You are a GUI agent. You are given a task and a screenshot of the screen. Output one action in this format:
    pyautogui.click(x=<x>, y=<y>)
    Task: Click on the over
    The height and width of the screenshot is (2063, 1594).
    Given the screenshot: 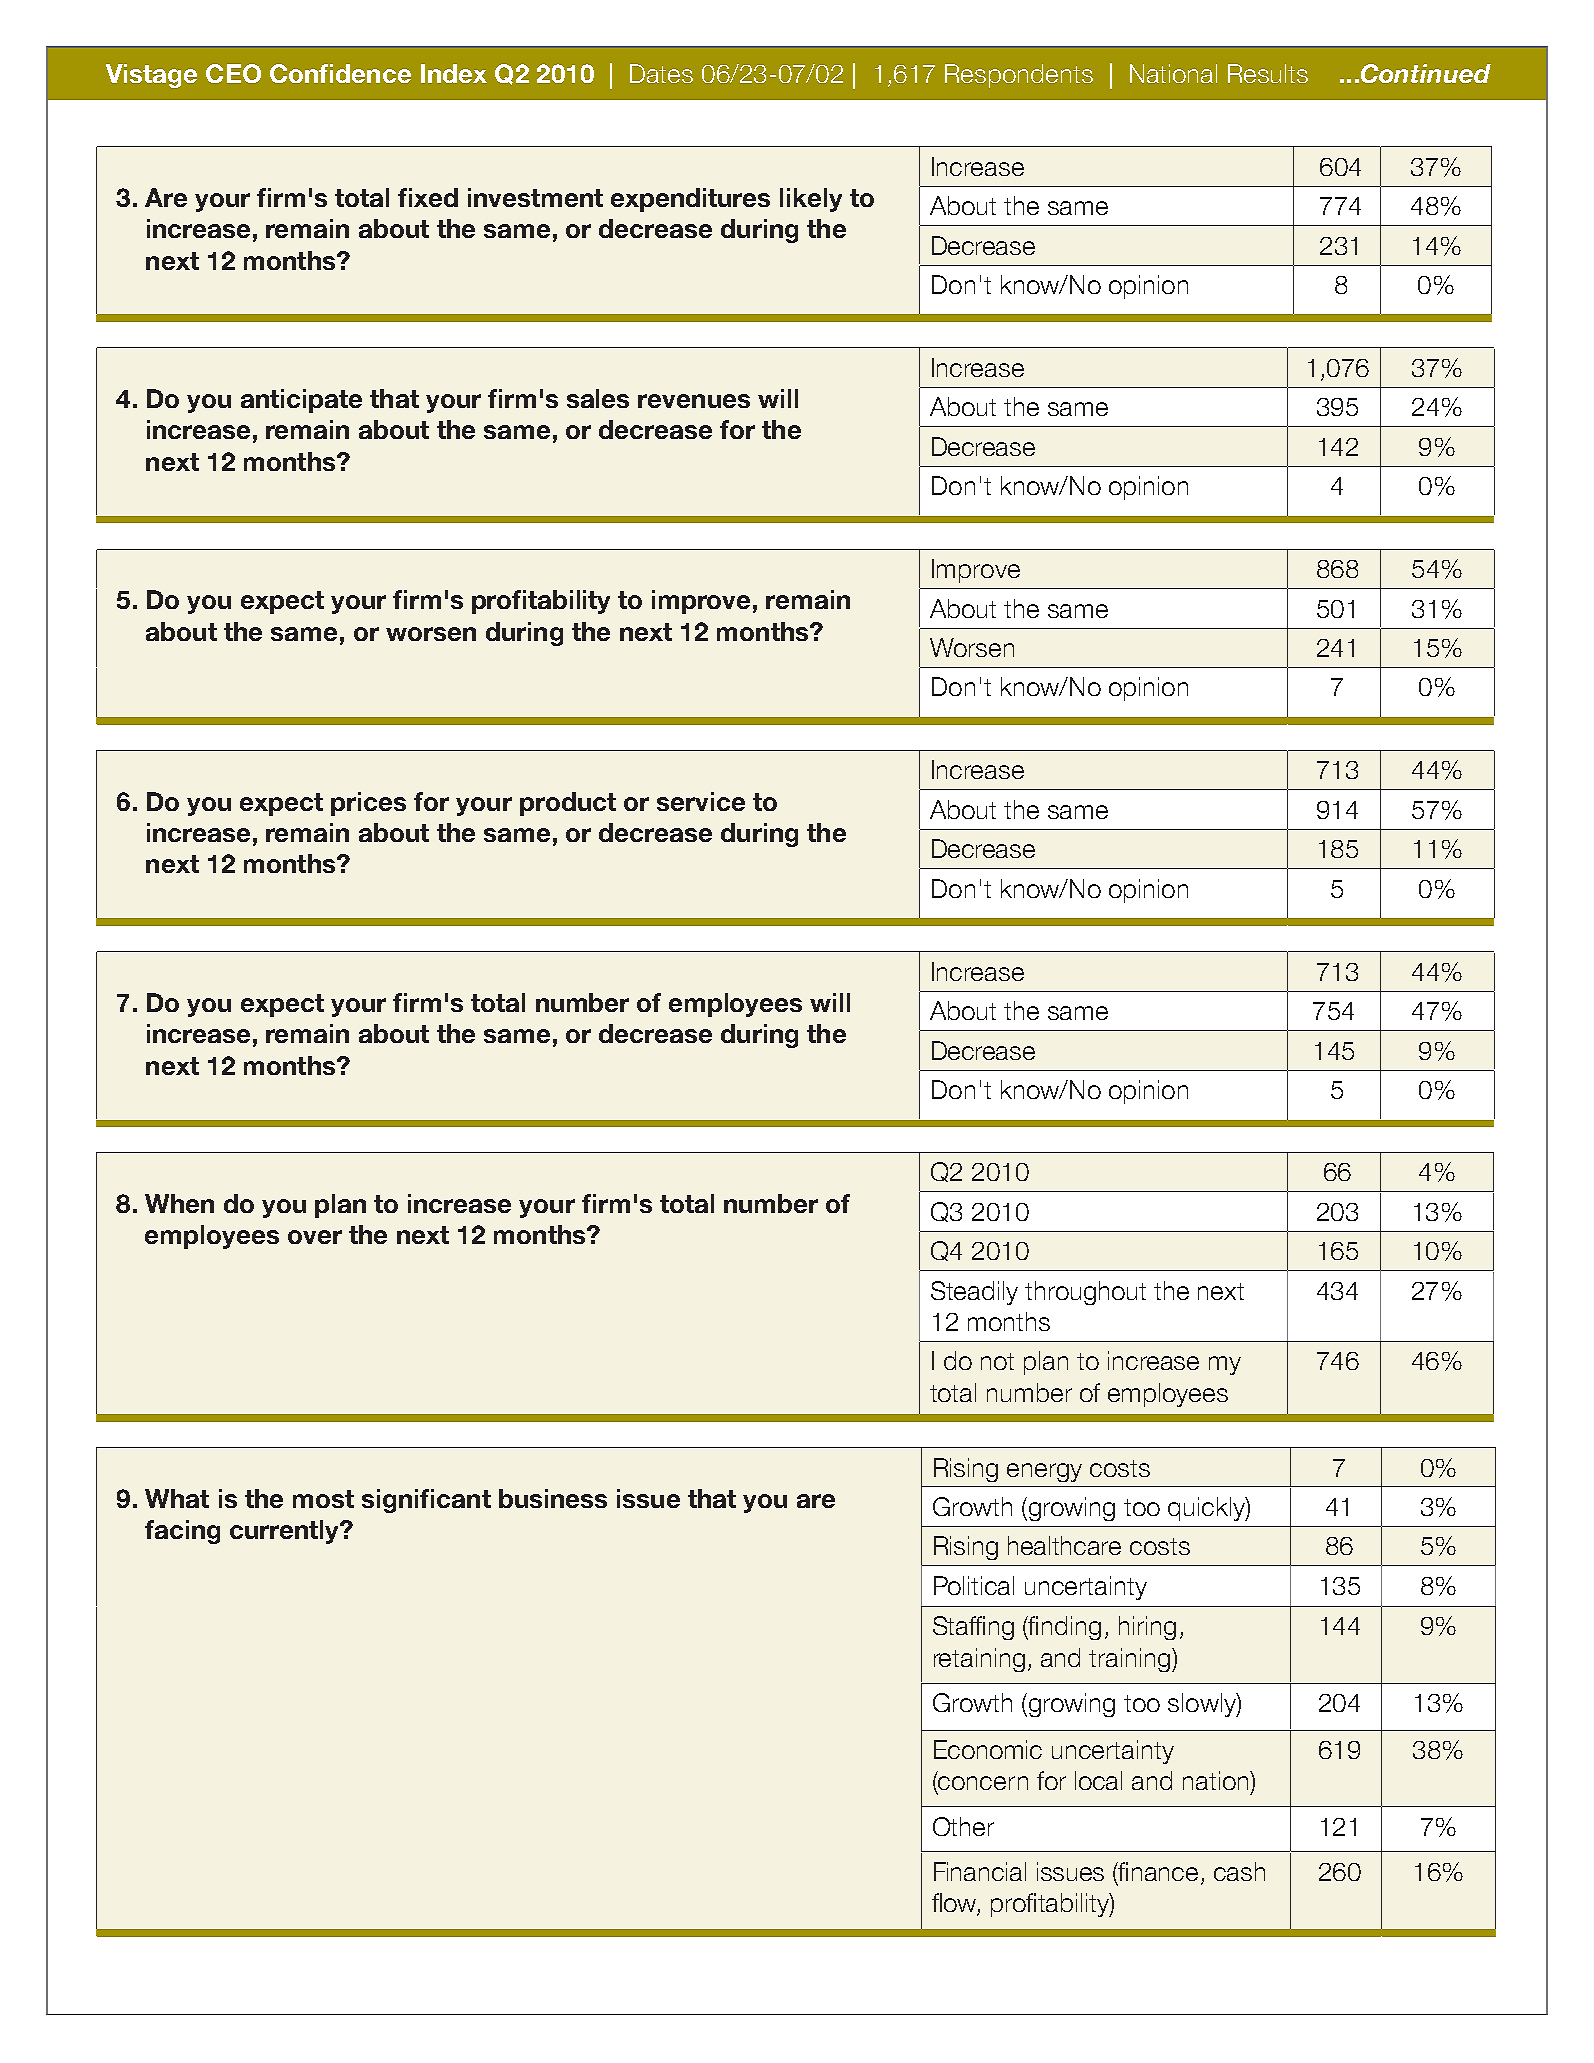 What is the action you would take?
    pyautogui.click(x=315, y=1237)
